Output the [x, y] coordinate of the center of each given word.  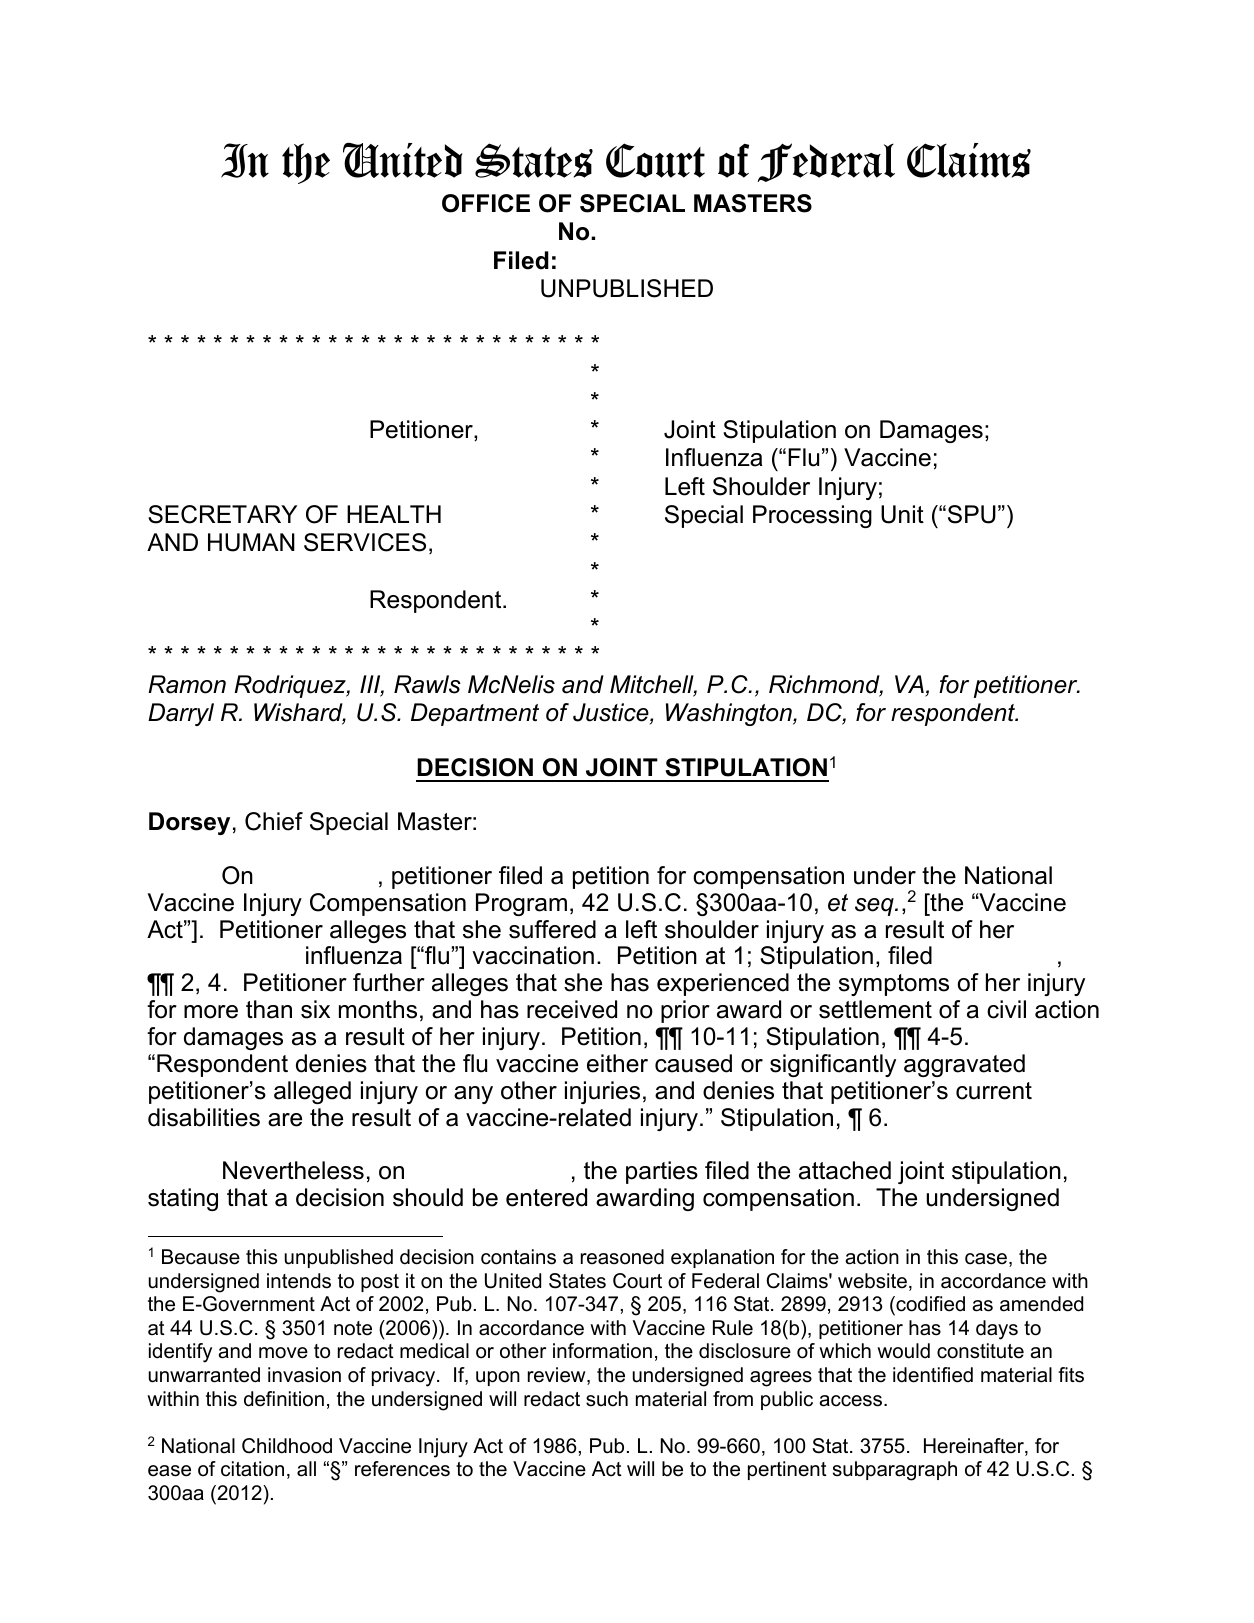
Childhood [287, 1446]
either [617, 1063]
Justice [612, 713]
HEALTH [394, 514]
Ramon [187, 684]
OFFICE [486, 203]
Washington [730, 714]
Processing [812, 516]
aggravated [964, 1065]
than [269, 1009]
